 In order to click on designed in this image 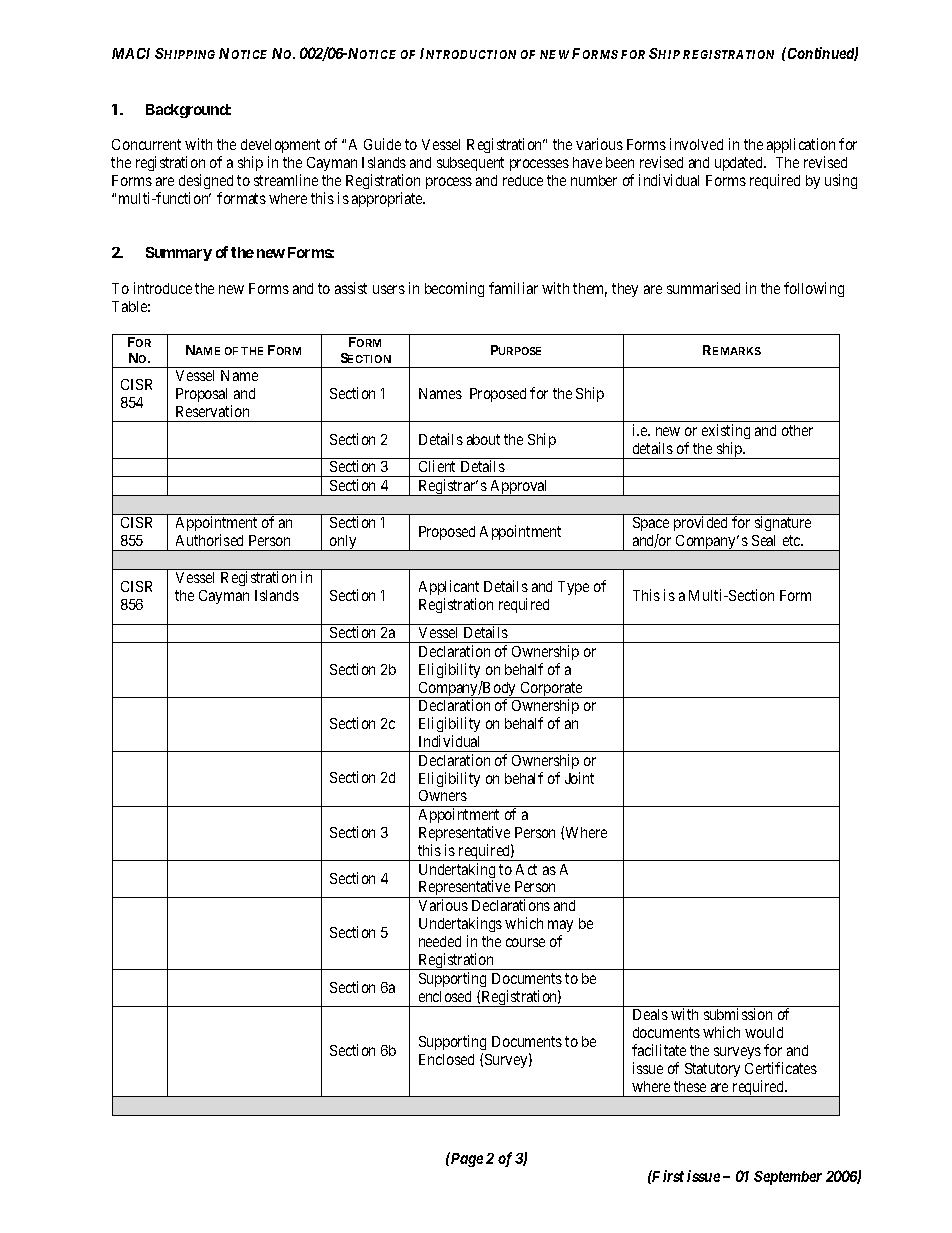, I will do `click(206, 183)`.
